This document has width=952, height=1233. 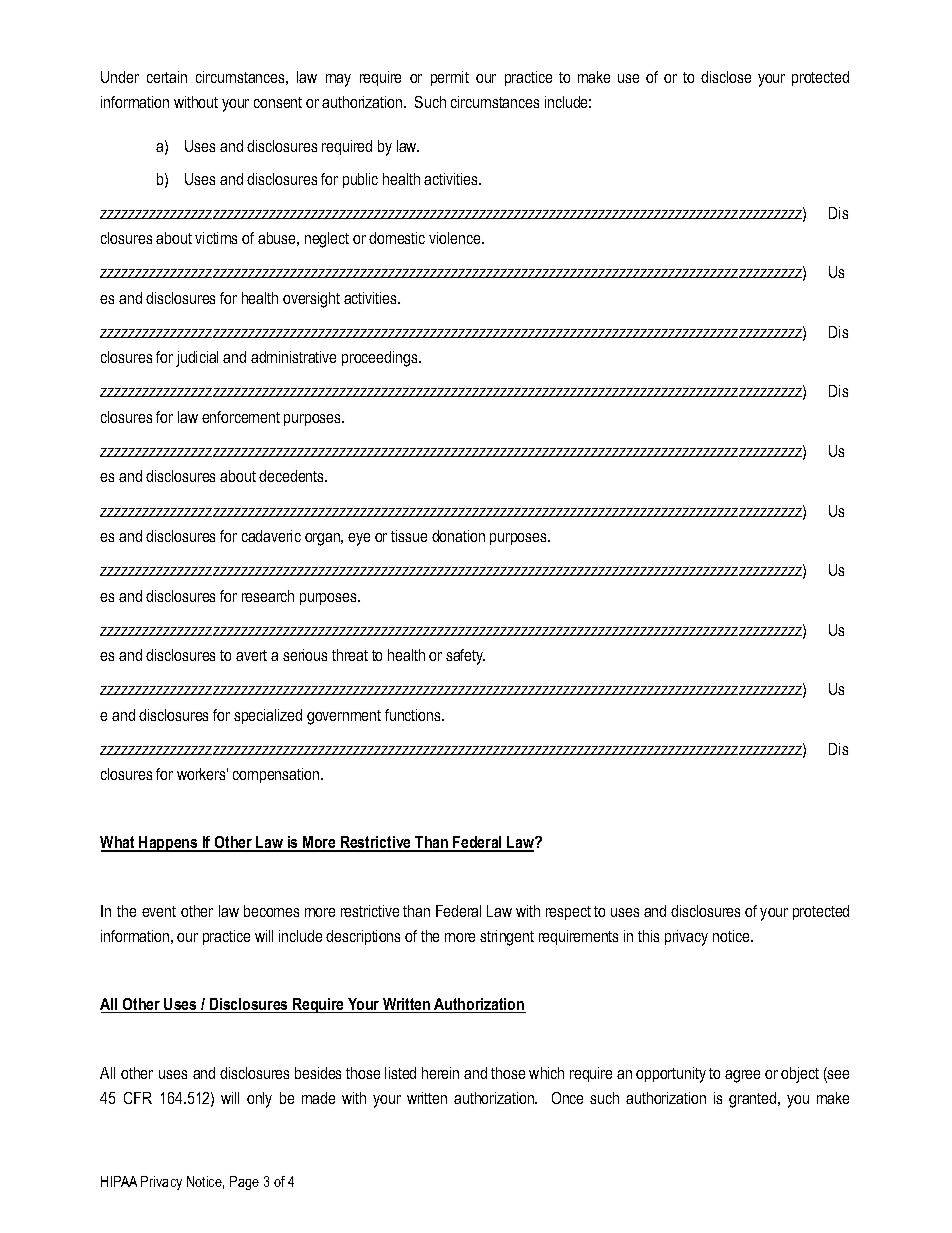 I want to click on permit, so click(x=450, y=78).
